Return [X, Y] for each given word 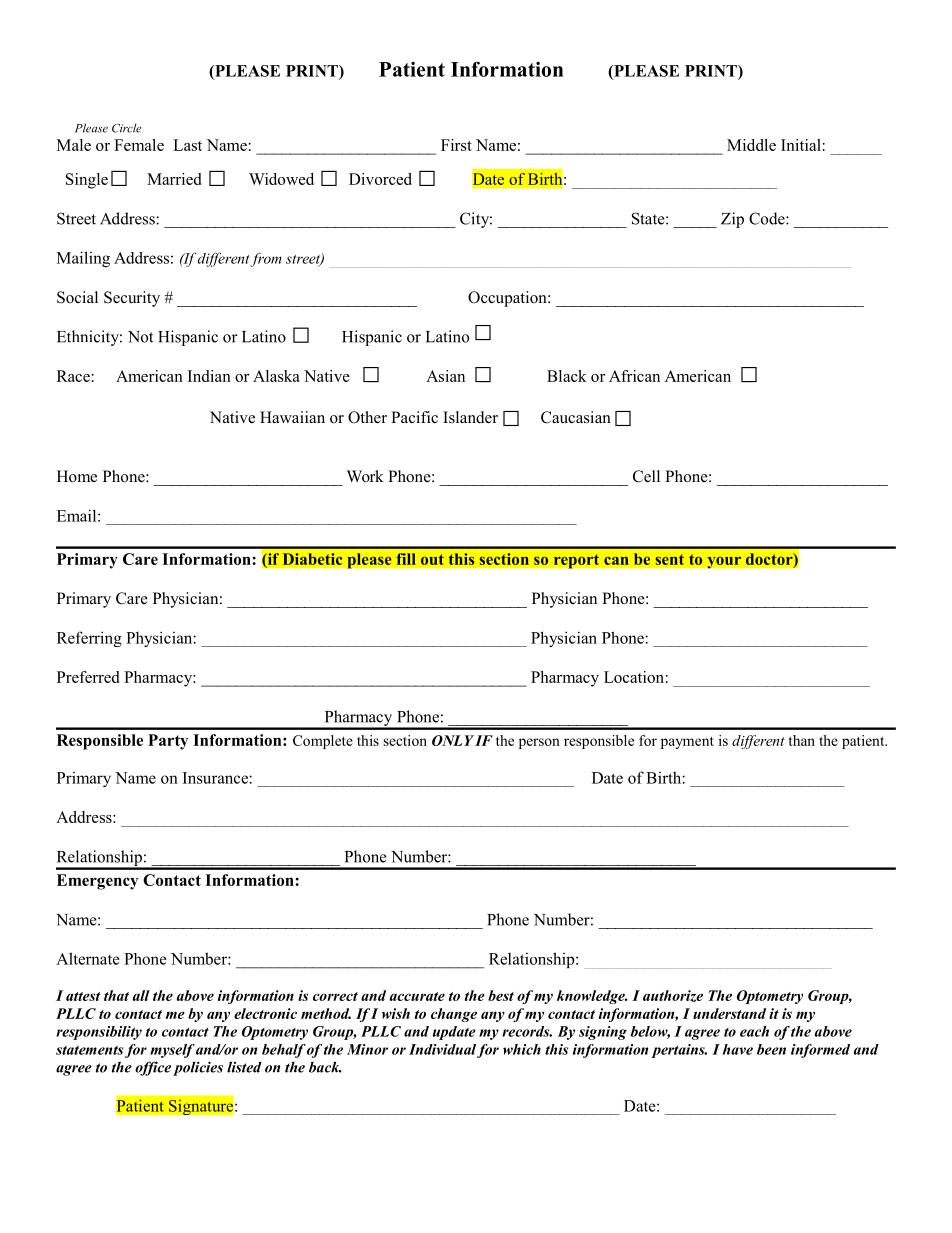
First [456, 145]
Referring [89, 639]
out [432, 559]
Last [187, 145]
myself [172, 1051]
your [724, 562]
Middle [751, 145]
